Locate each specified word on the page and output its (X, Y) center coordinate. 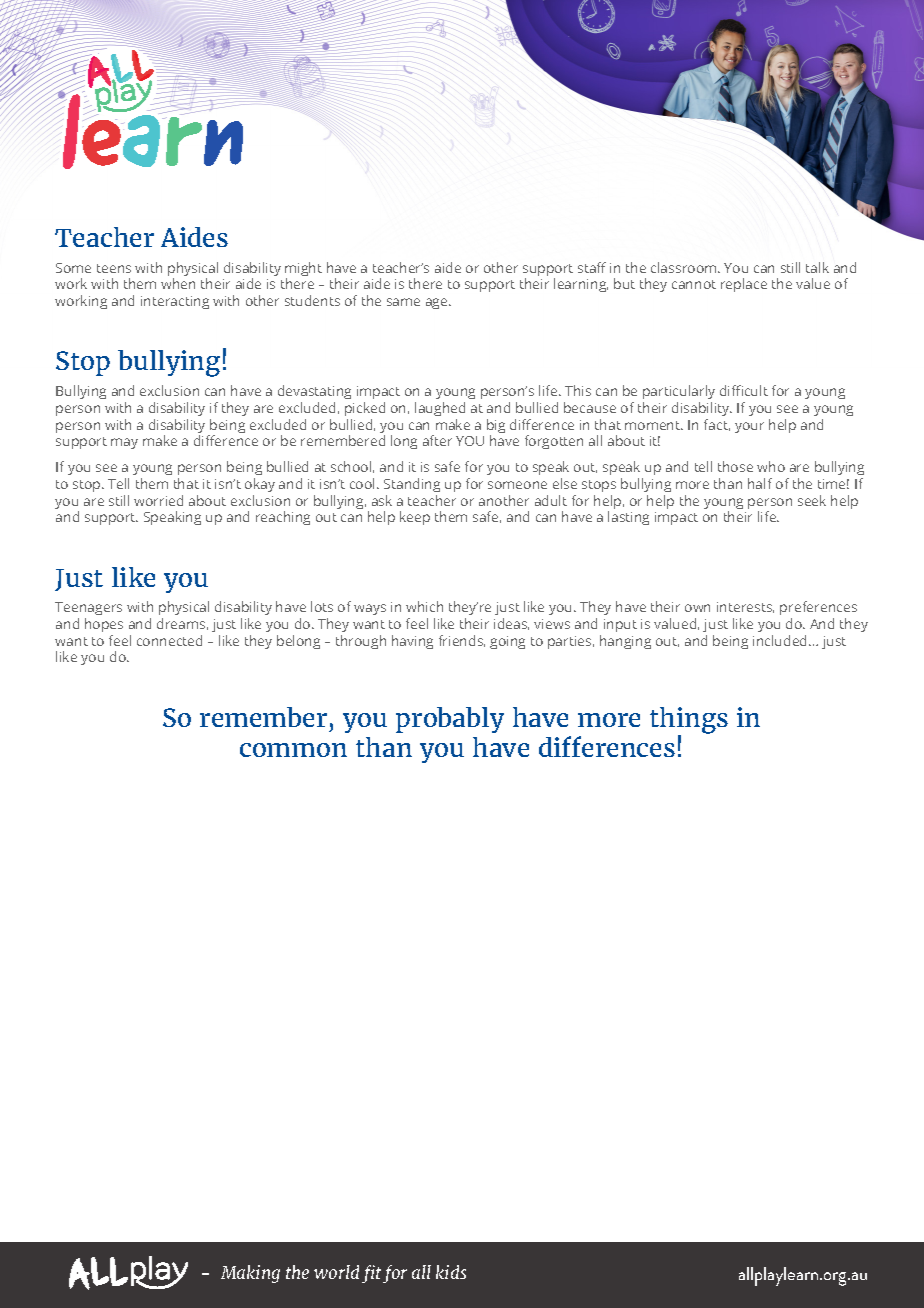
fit (371, 1274)
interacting (175, 302)
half (760, 483)
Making (250, 1274)
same (403, 302)
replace (744, 285)
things (689, 721)
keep (415, 518)
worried (158, 500)
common (293, 750)
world (336, 1272)
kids (451, 1272)
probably (450, 720)
